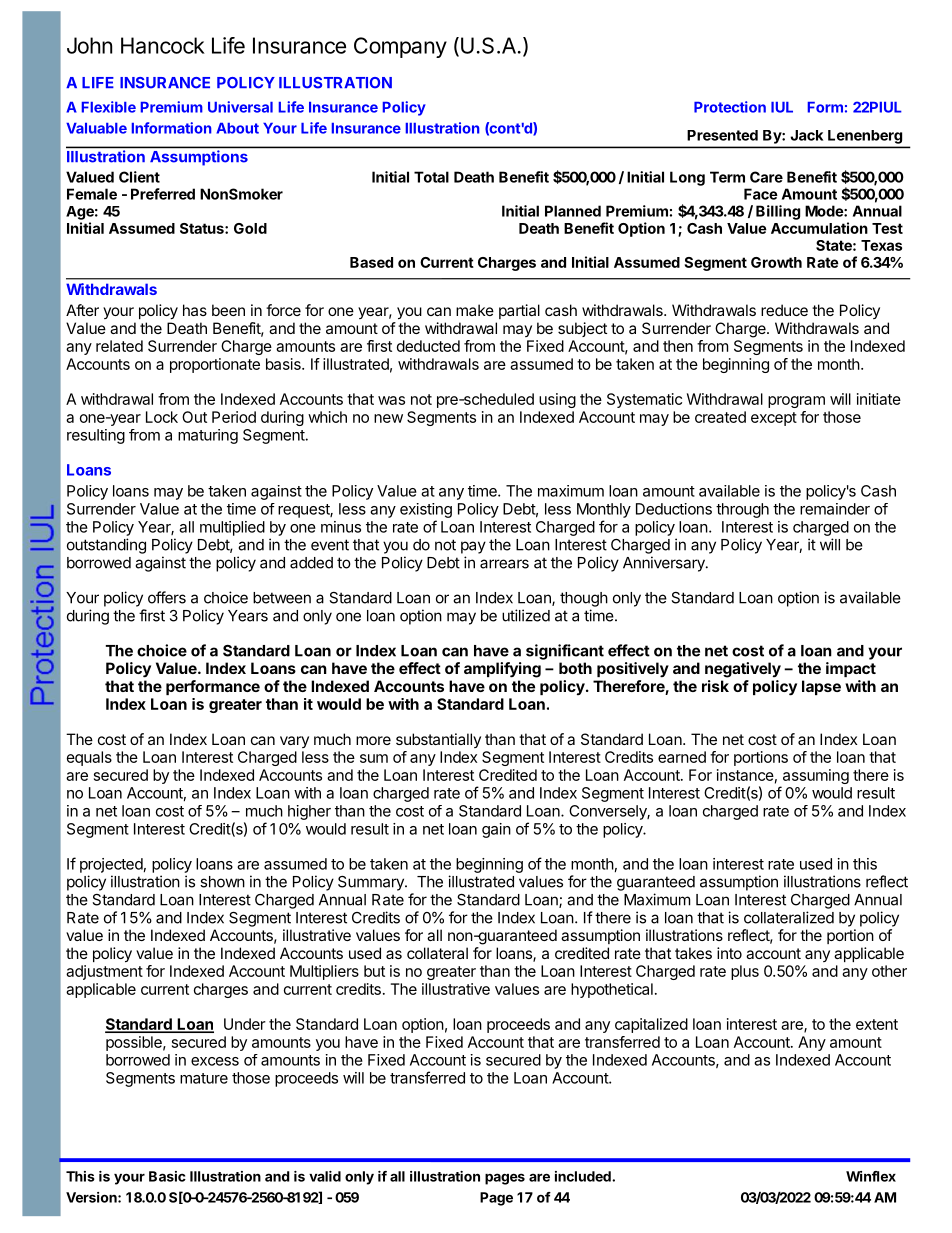 The height and width of the image is (1233, 952). Describe the element at coordinates (163, 45) in the image. I see `Hancock` at that location.
